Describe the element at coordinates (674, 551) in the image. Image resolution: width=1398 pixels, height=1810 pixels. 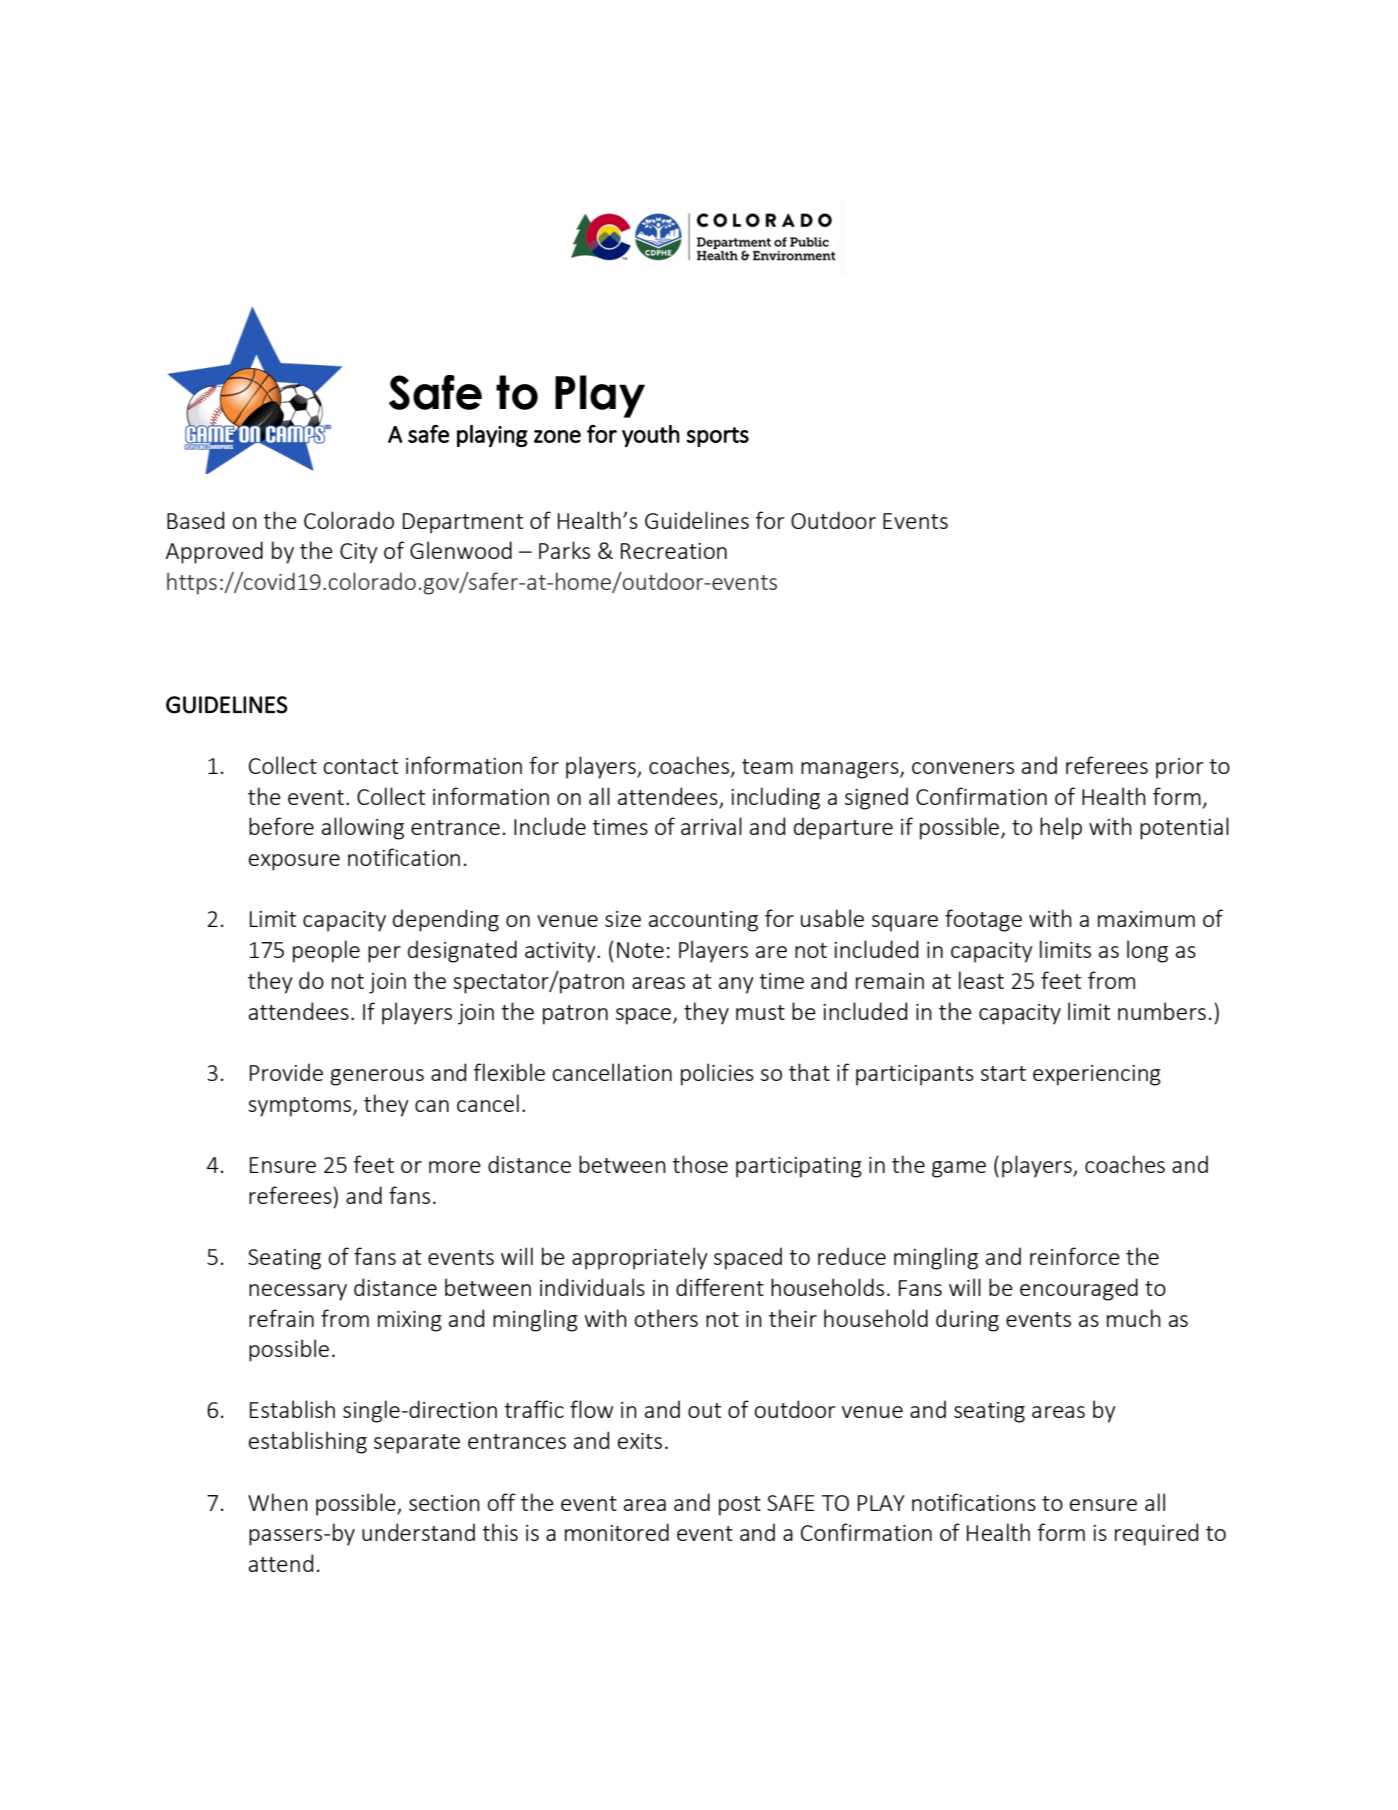
I see `Recreation` at that location.
